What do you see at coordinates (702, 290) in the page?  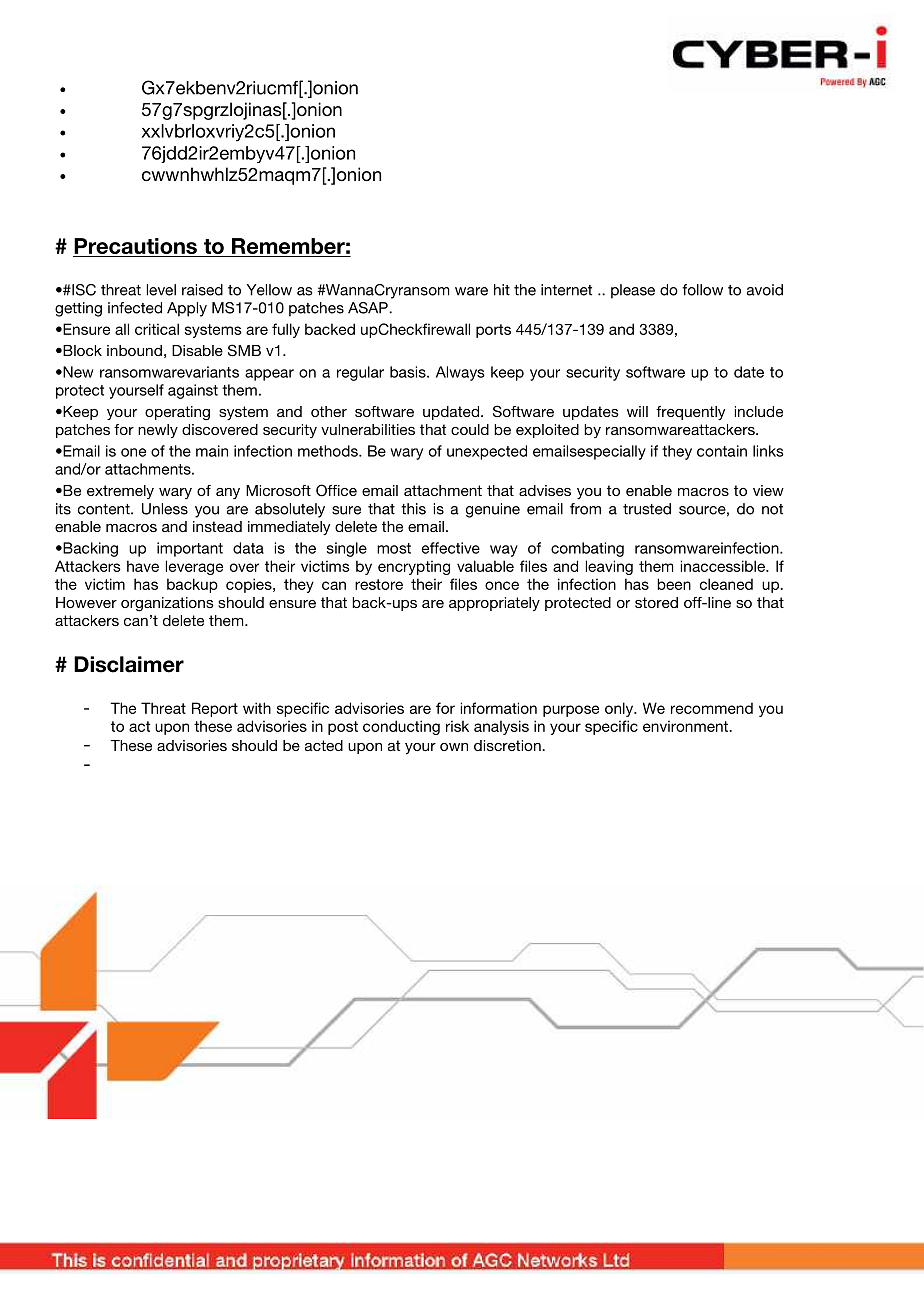 I see `follow` at bounding box center [702, 290].
